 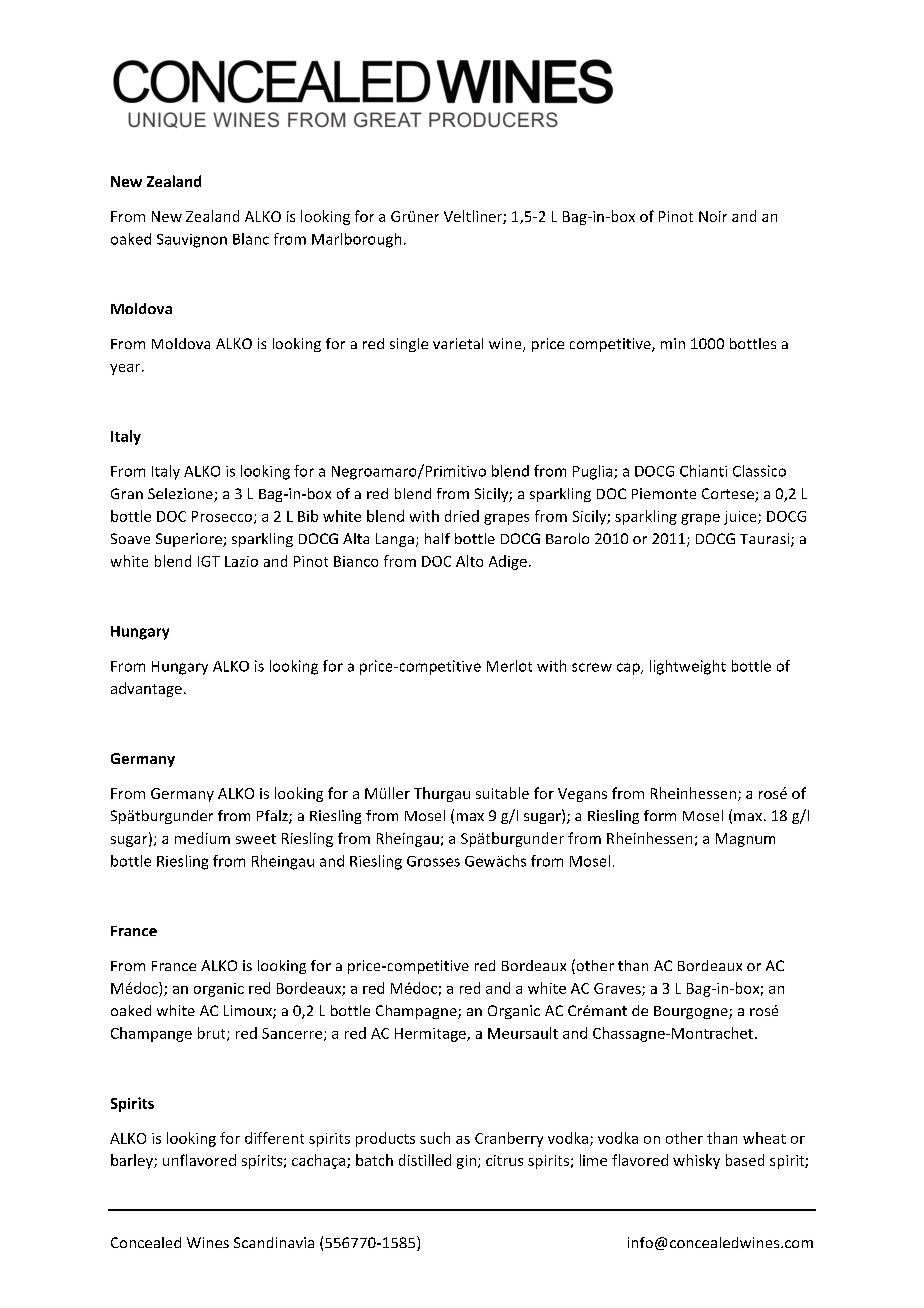 I want to click on Sauvignon, so click(x=192, y=241).
